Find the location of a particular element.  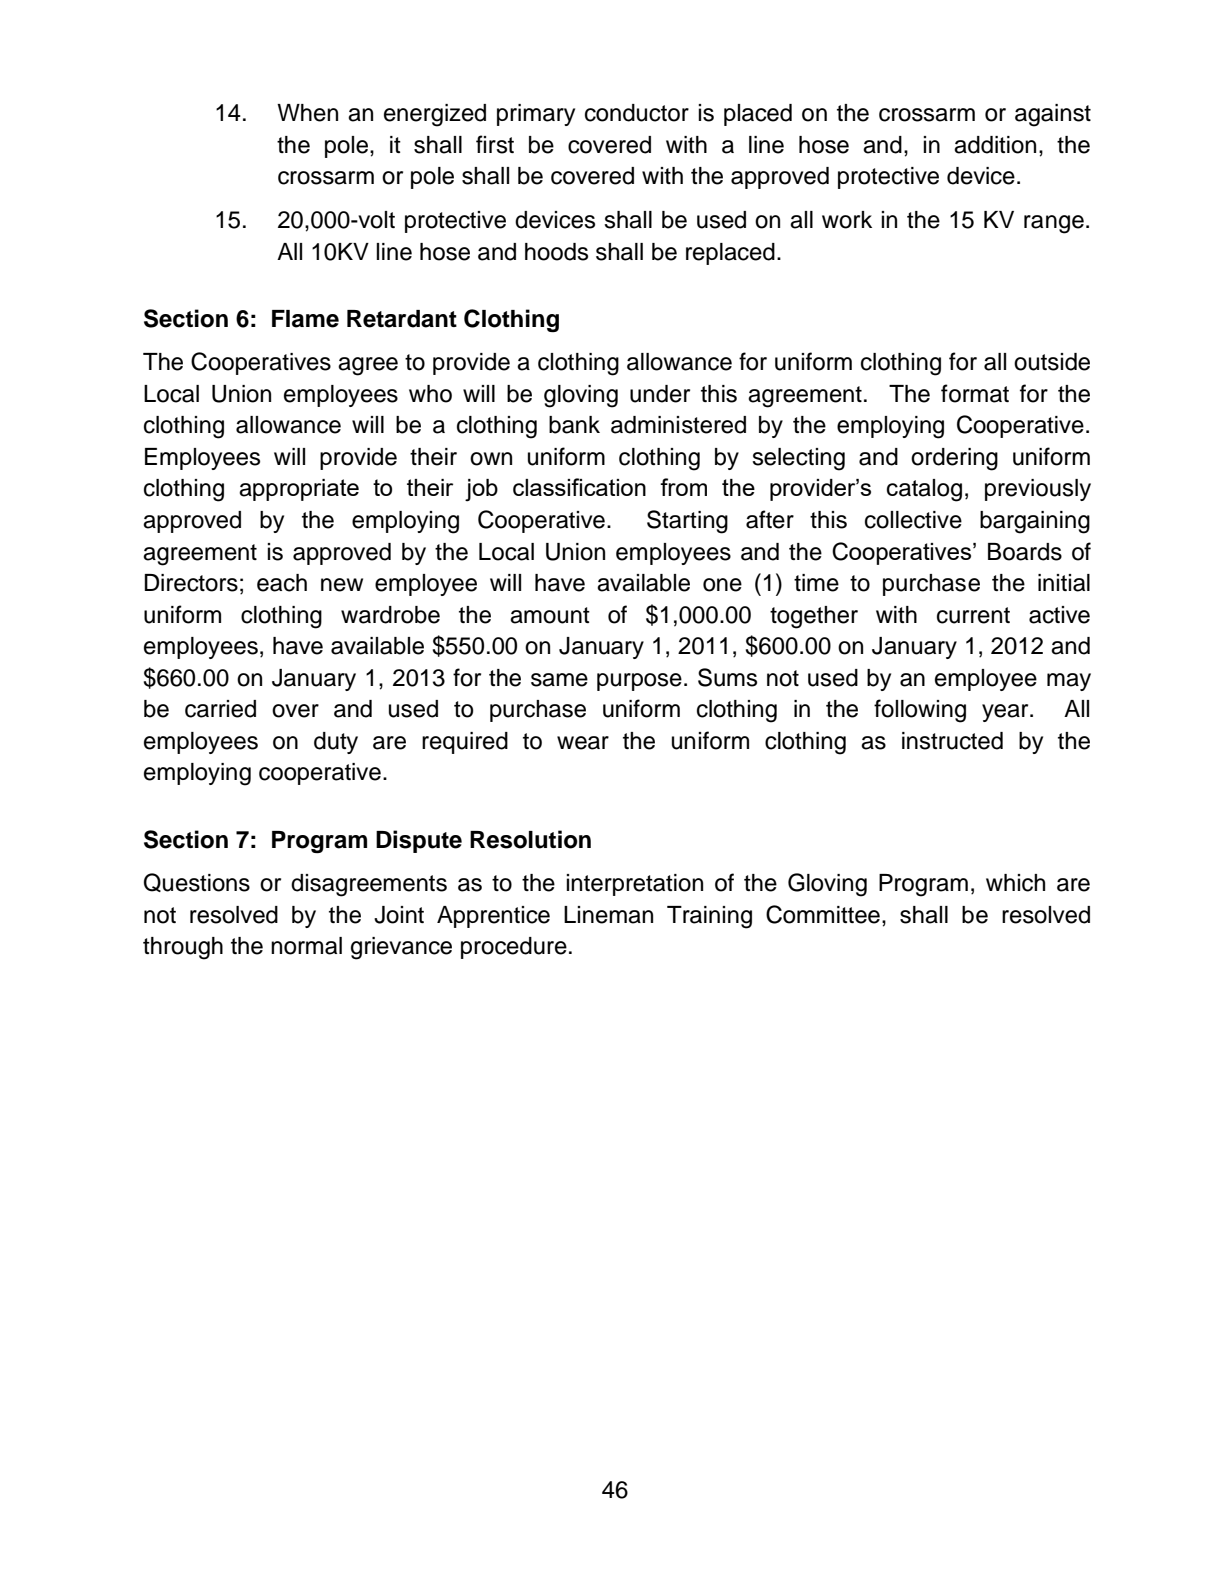

addition is located at coordinates (995, 145).
